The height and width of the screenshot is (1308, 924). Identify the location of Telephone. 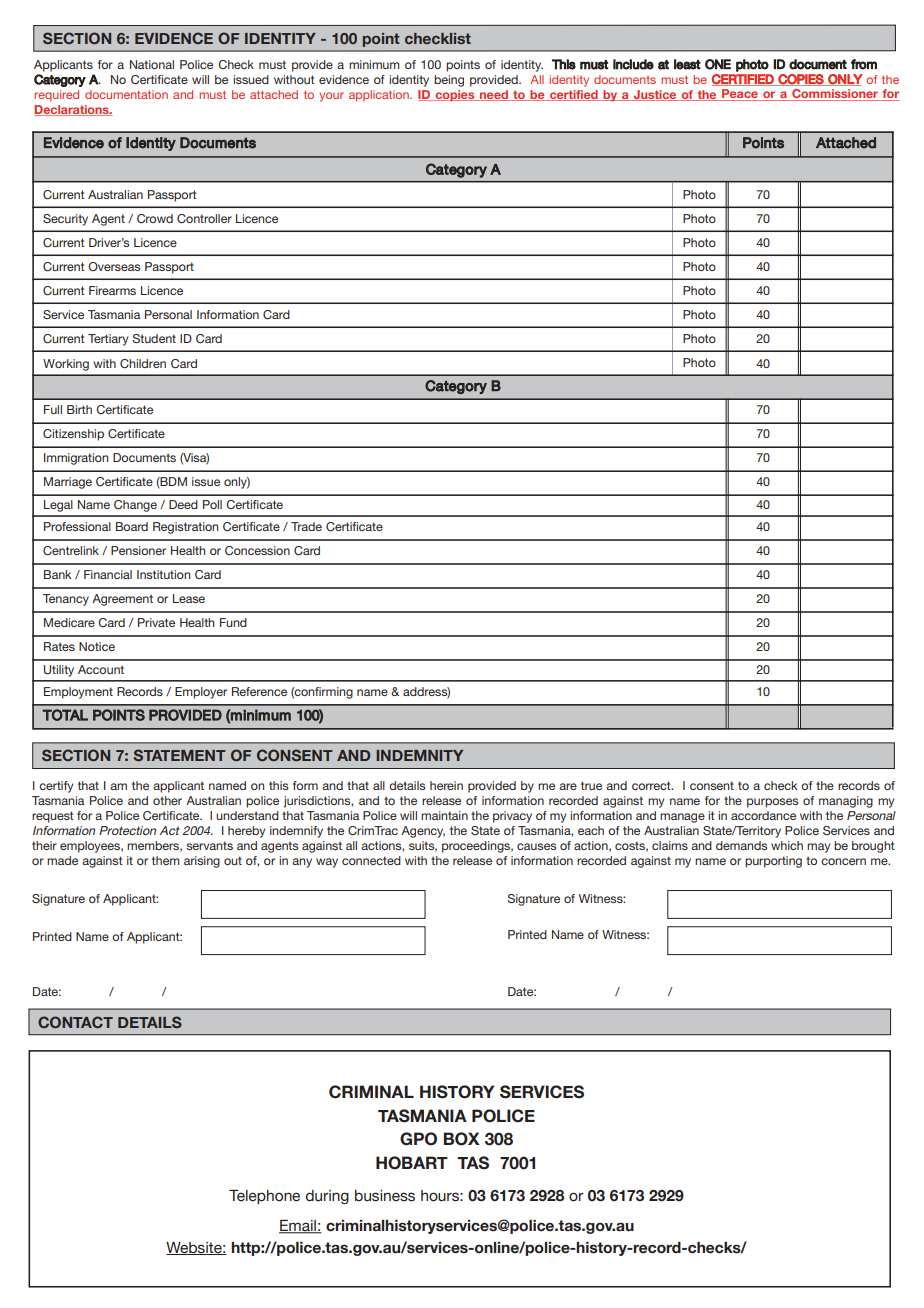
(264, 1197).
